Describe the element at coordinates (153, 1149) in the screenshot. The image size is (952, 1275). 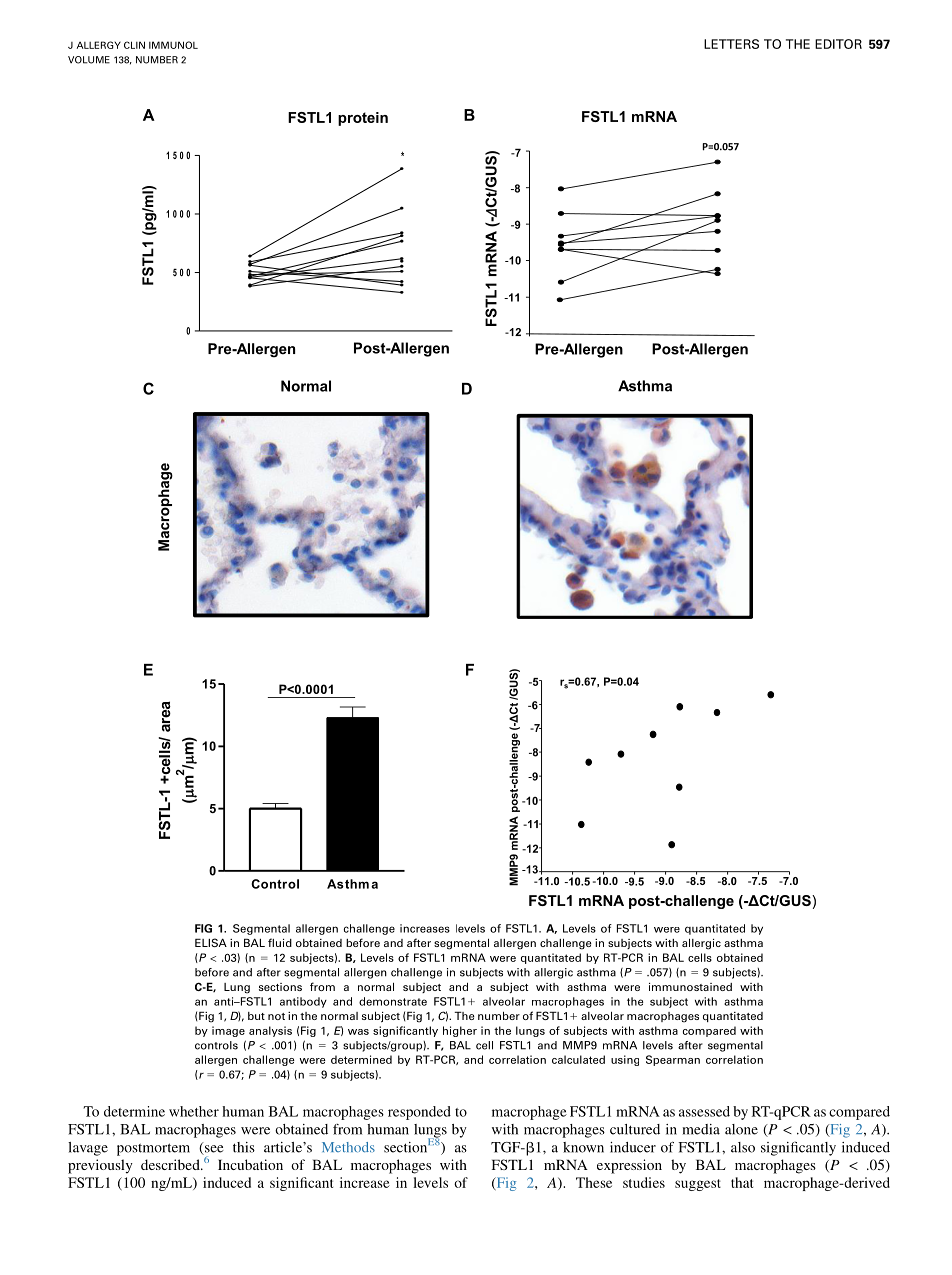
I see `postmortem` at that location.
